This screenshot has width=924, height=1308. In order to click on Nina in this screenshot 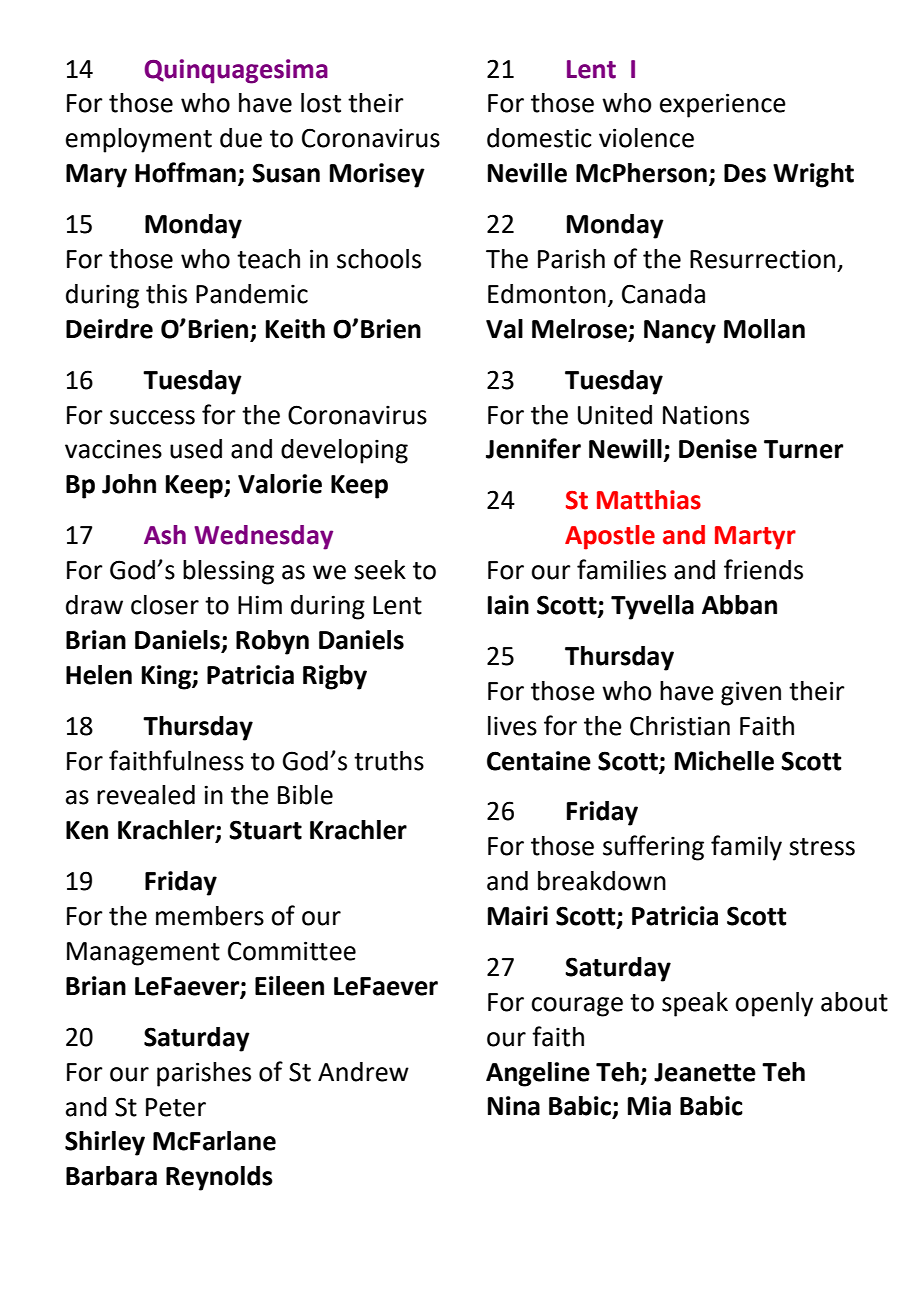, I will do `click(514, 1106)`.
